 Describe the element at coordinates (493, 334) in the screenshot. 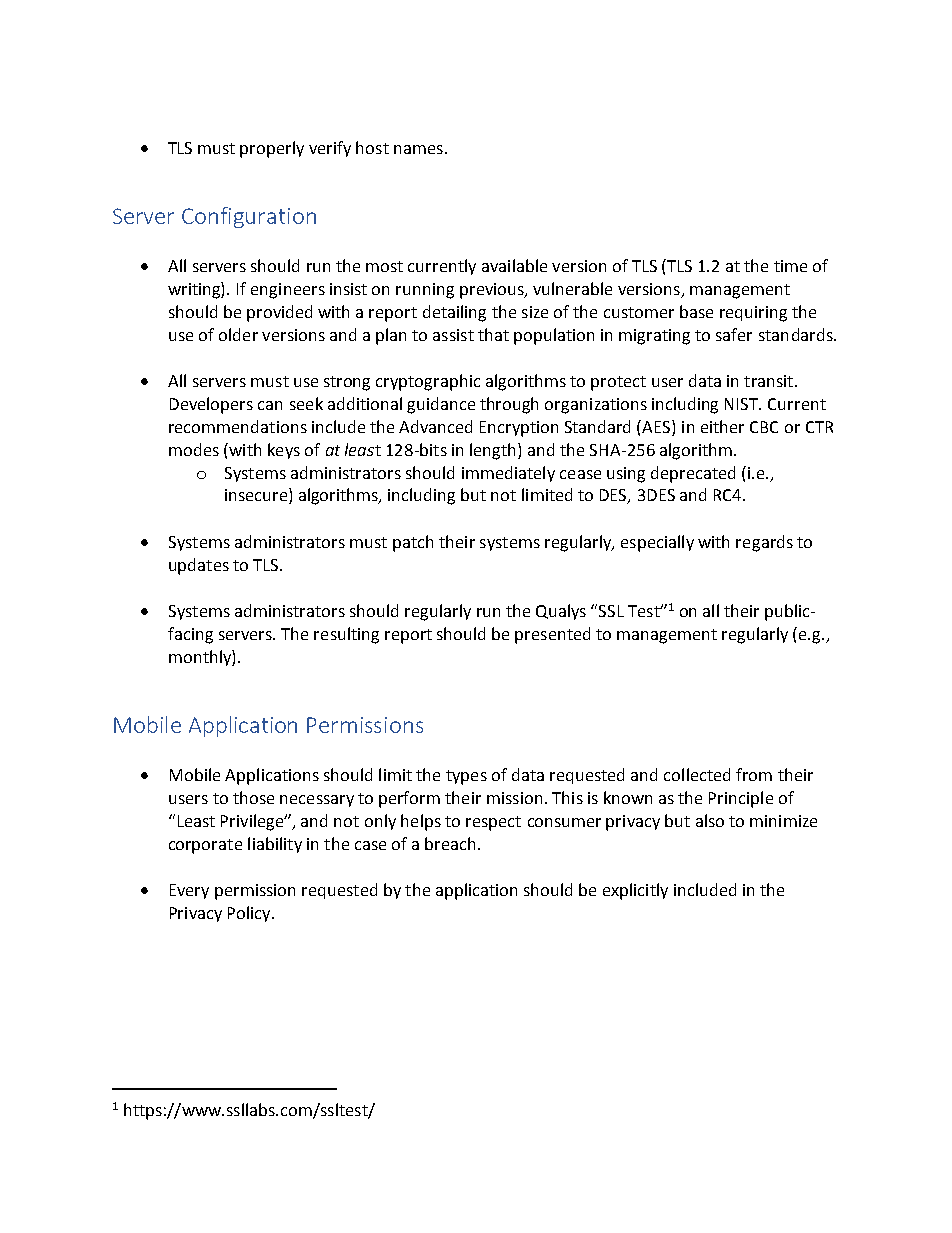

I see `that` at that location.
